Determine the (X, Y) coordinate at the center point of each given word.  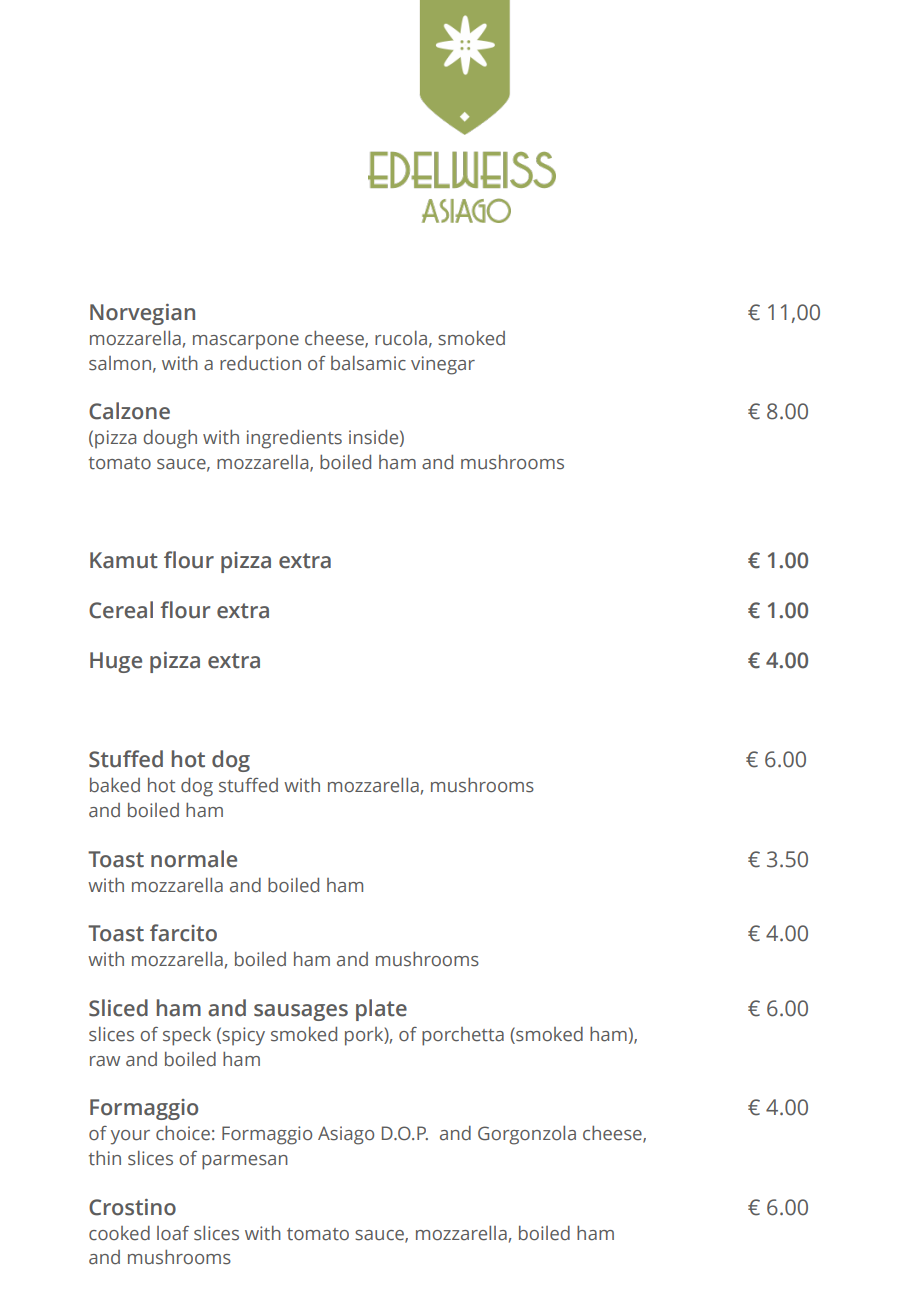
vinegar (443, 365)
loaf (173, 1233)
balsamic (368, 363)
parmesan (245, 1162)
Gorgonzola (527, 1135)
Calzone (129, 411)
